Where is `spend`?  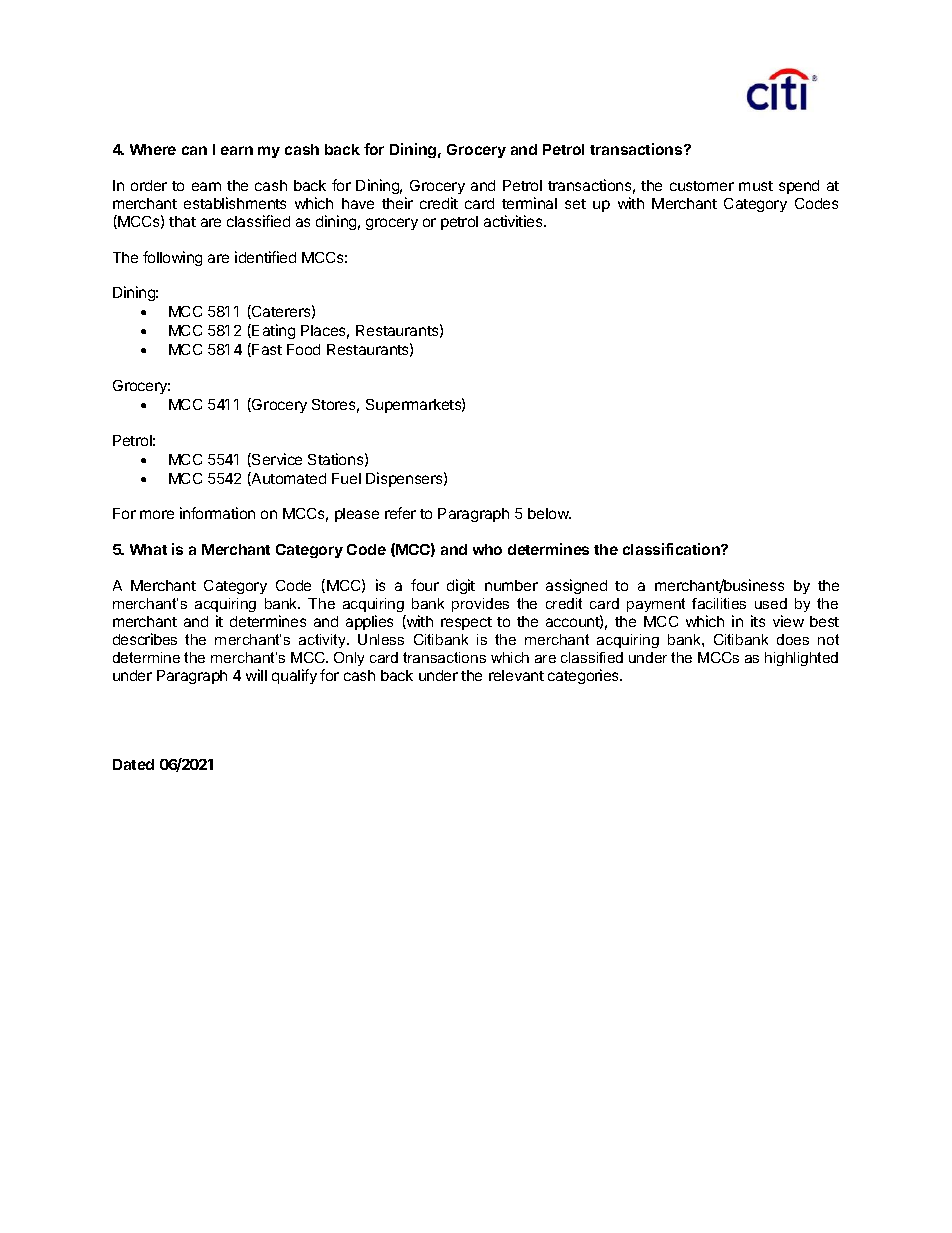
spend is located at coordinates (799, 187).
